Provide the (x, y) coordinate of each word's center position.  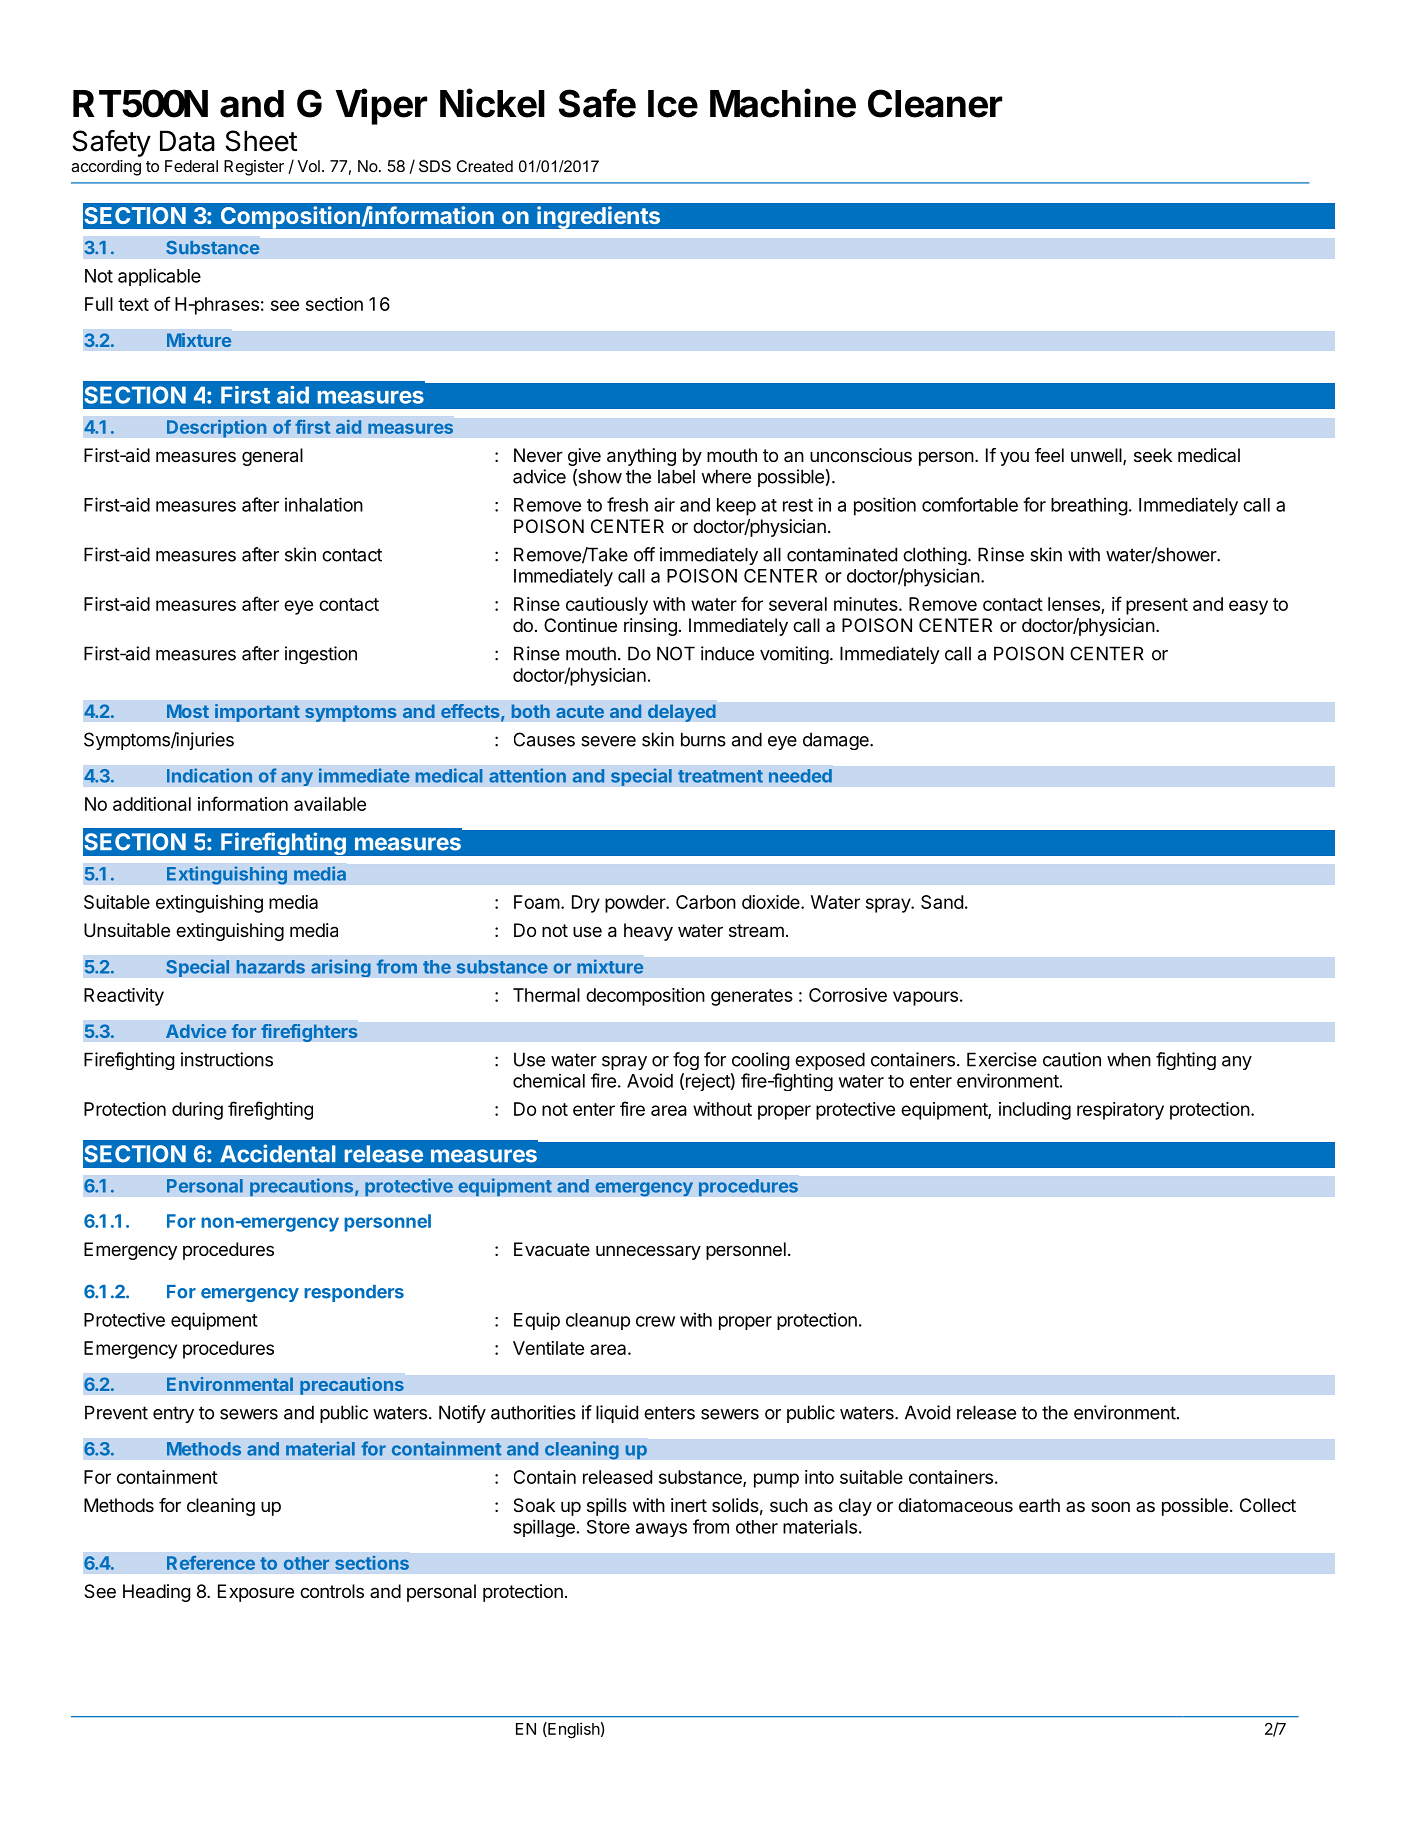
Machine (783, 103)
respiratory (1120, 1111)
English (573, 1730)
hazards (271, 967)
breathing (1089, 506)
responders (354, 1293)
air (664, 504)
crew (655, 1321)
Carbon (706, 902)
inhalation (324, 504)
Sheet (261, 141)
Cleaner (935, 103)
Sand (942, 902)
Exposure (256, 1593)
